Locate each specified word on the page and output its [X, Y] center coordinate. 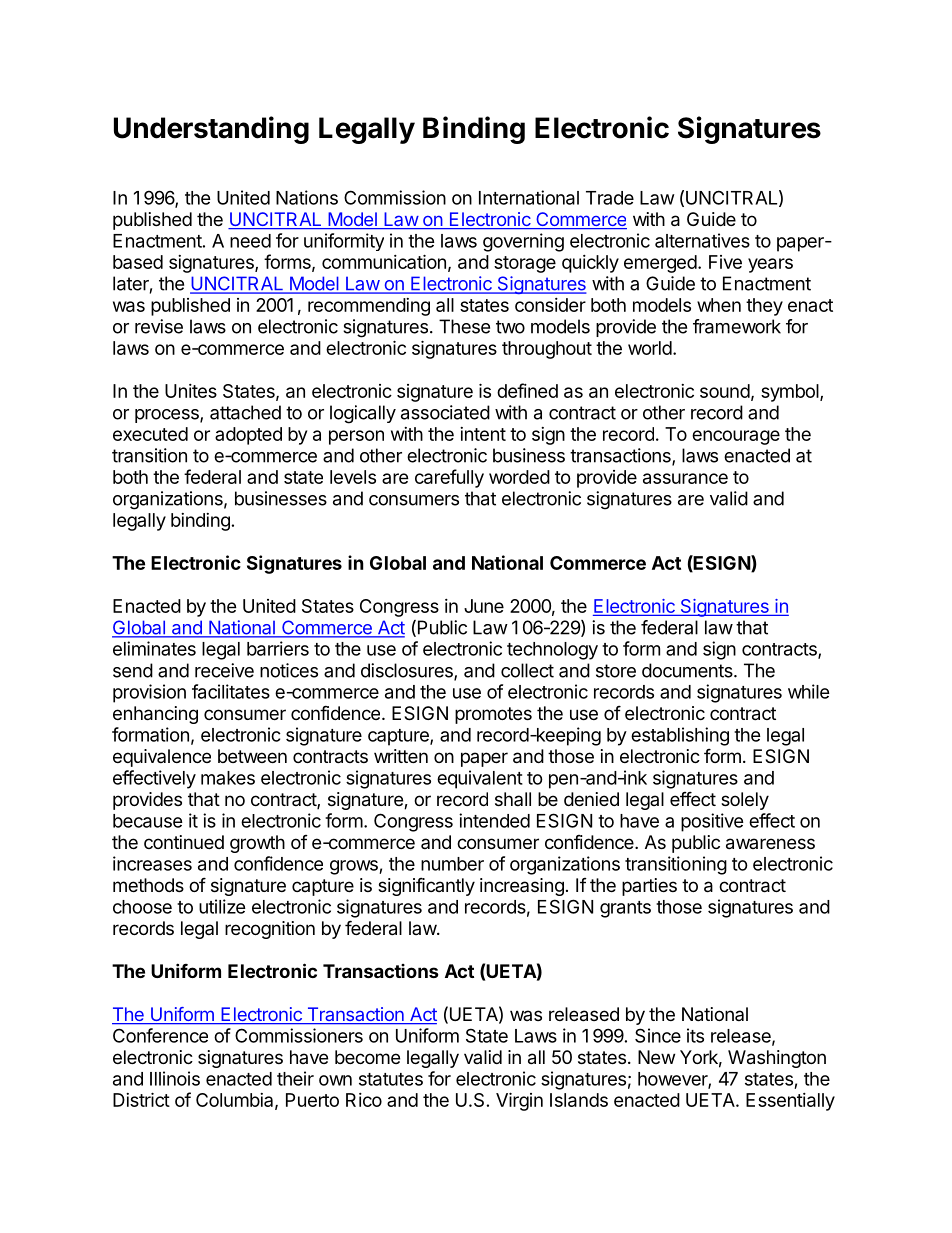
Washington [777, 1059]
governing [523, 242]
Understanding [211, 130]
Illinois [175, 1078]
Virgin [519, 1101]
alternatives [702, 240]
